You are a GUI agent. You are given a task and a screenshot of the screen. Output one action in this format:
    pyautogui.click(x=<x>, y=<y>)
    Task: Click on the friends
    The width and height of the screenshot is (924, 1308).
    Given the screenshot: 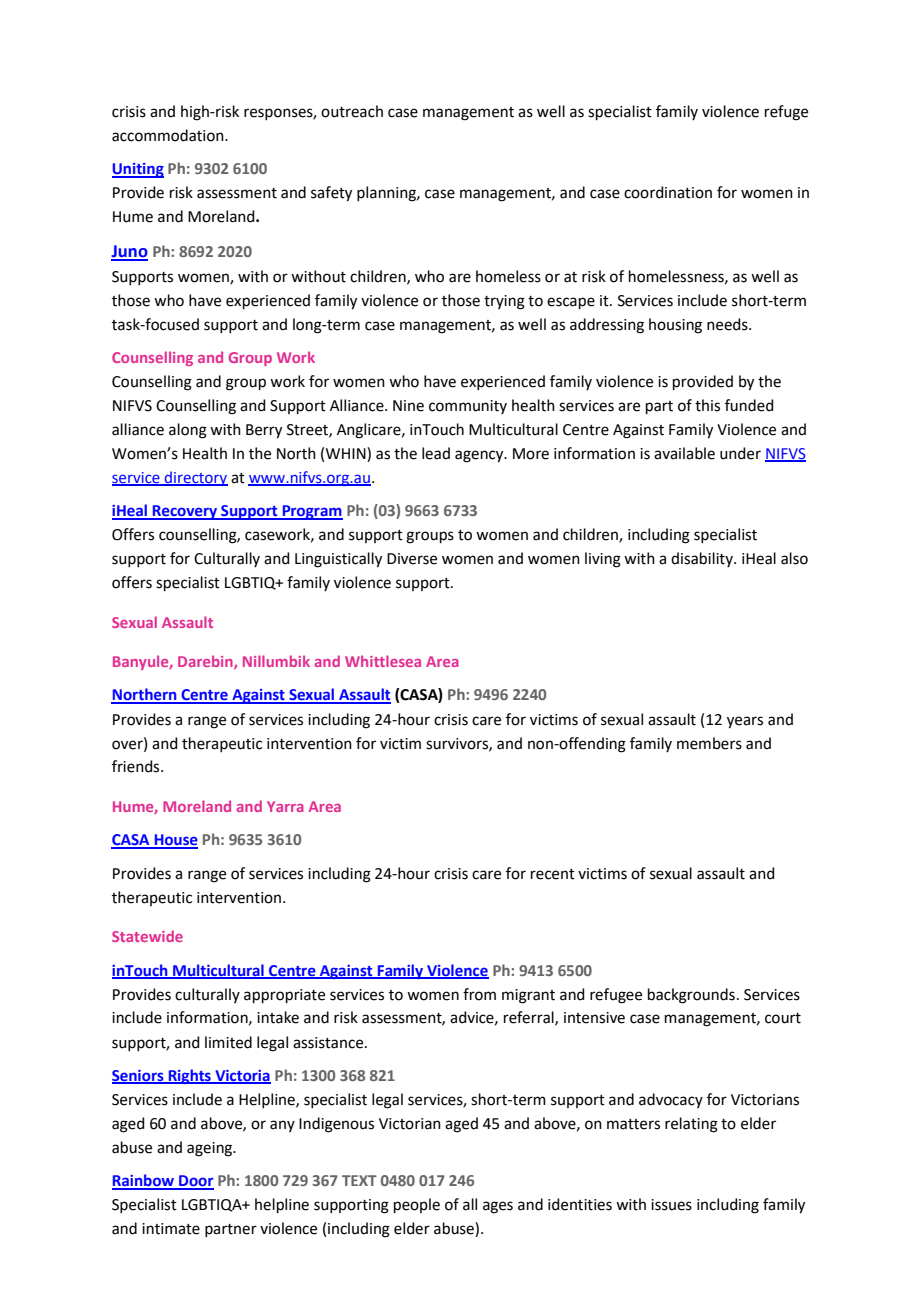 What is the action you would take?
    pyautogui.click(x=137, y=766)
